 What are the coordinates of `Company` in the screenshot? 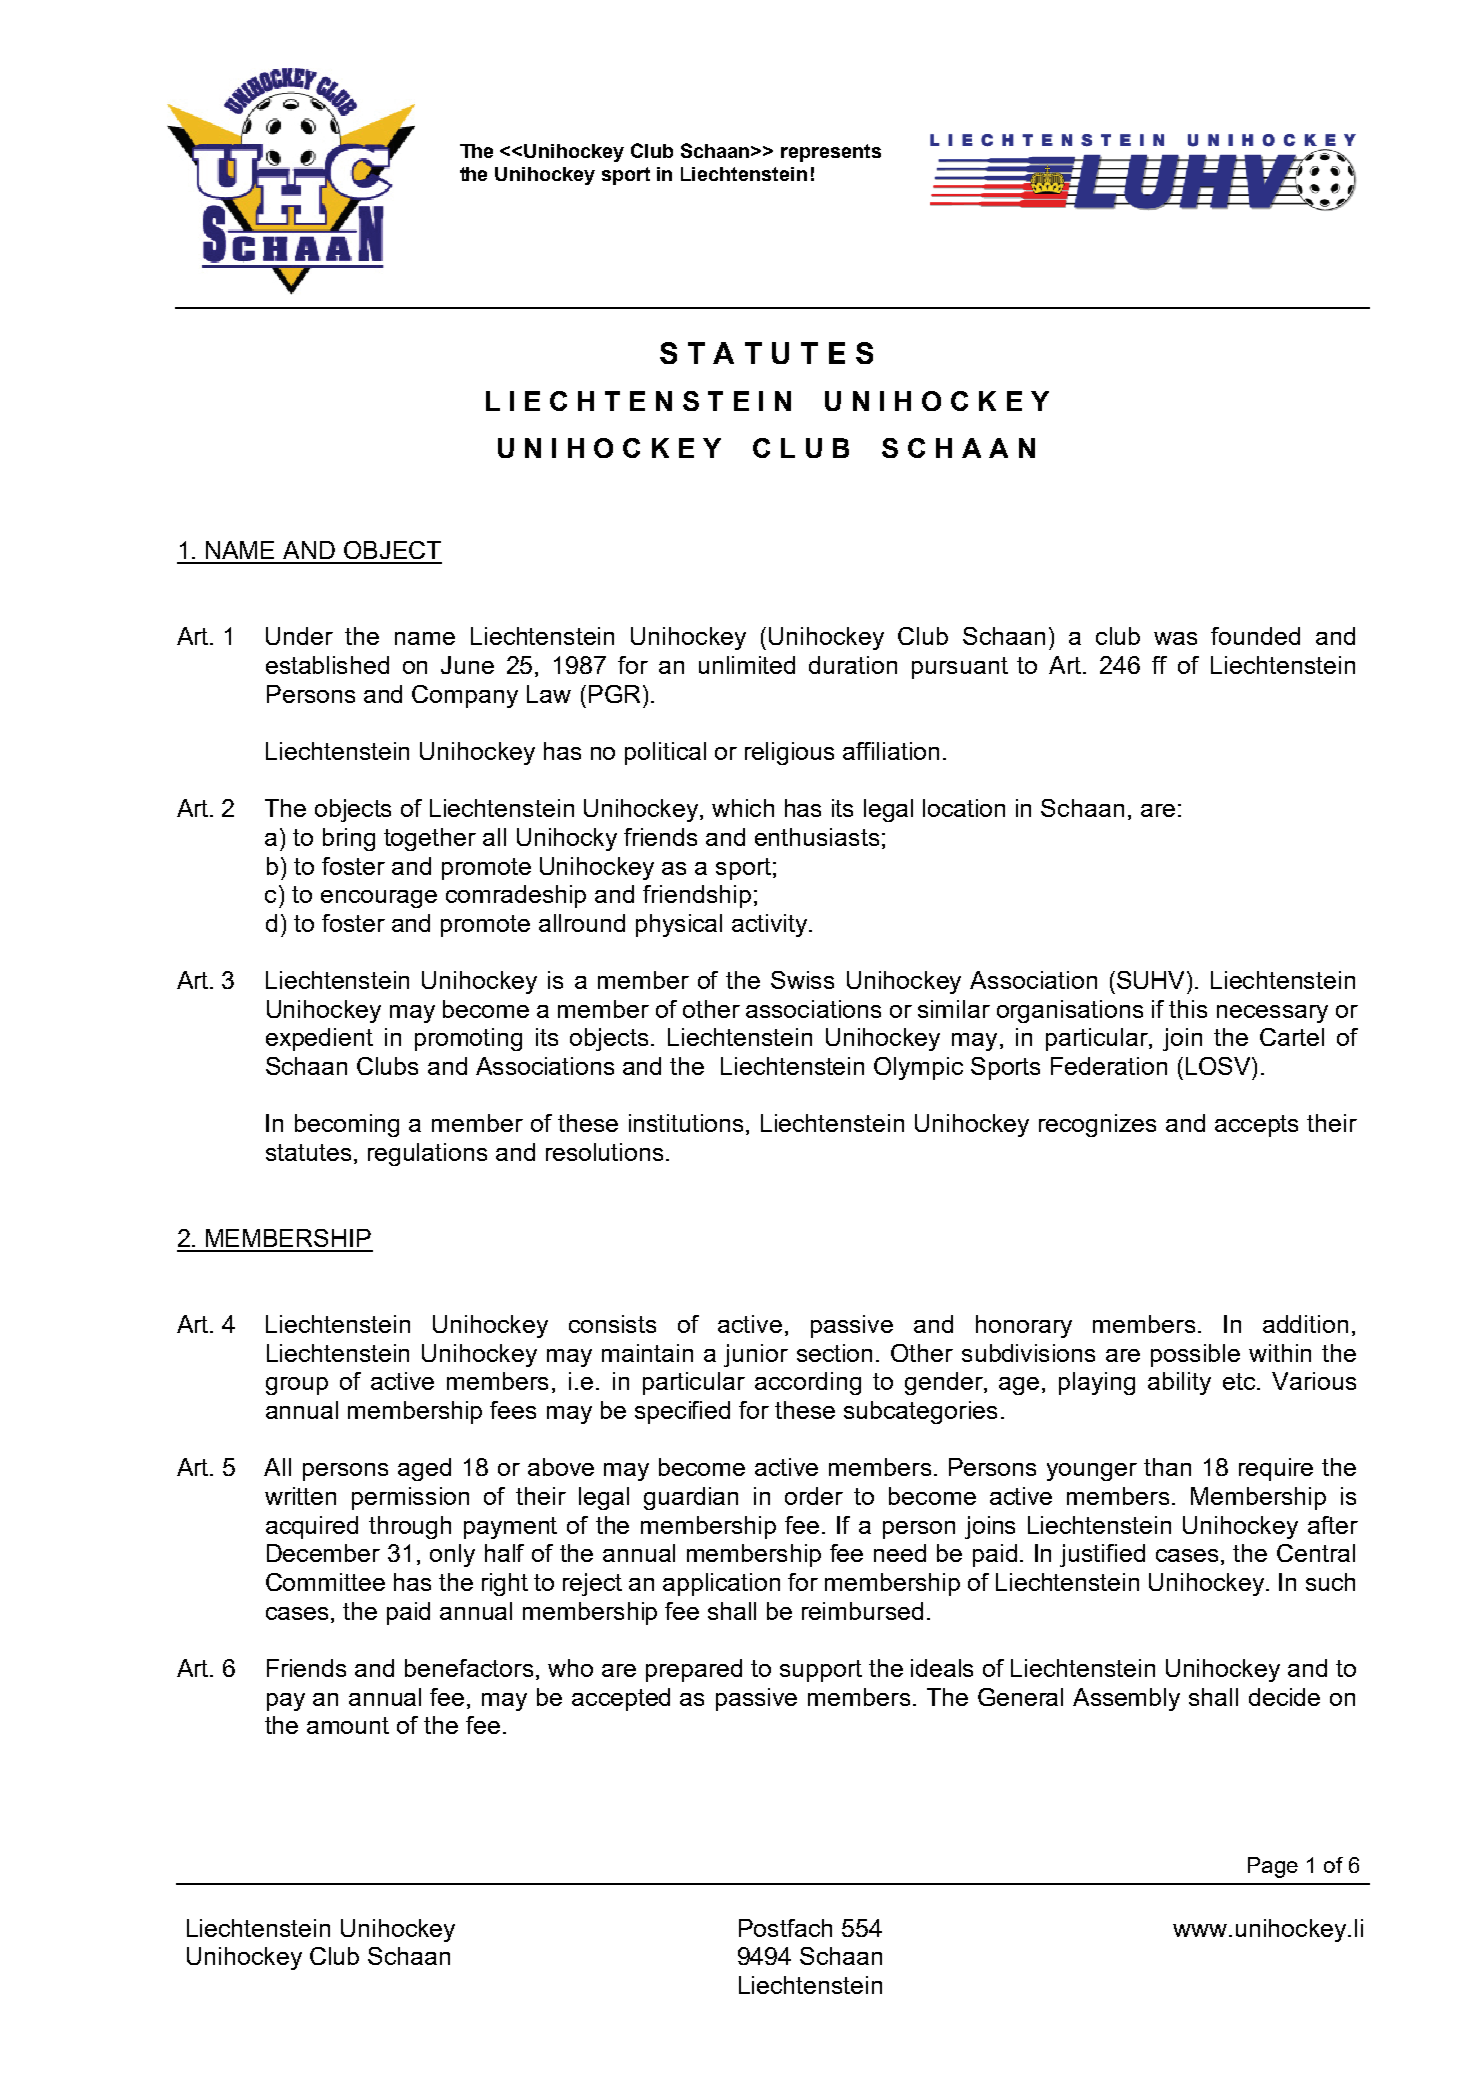 It's located at (465, 696).
